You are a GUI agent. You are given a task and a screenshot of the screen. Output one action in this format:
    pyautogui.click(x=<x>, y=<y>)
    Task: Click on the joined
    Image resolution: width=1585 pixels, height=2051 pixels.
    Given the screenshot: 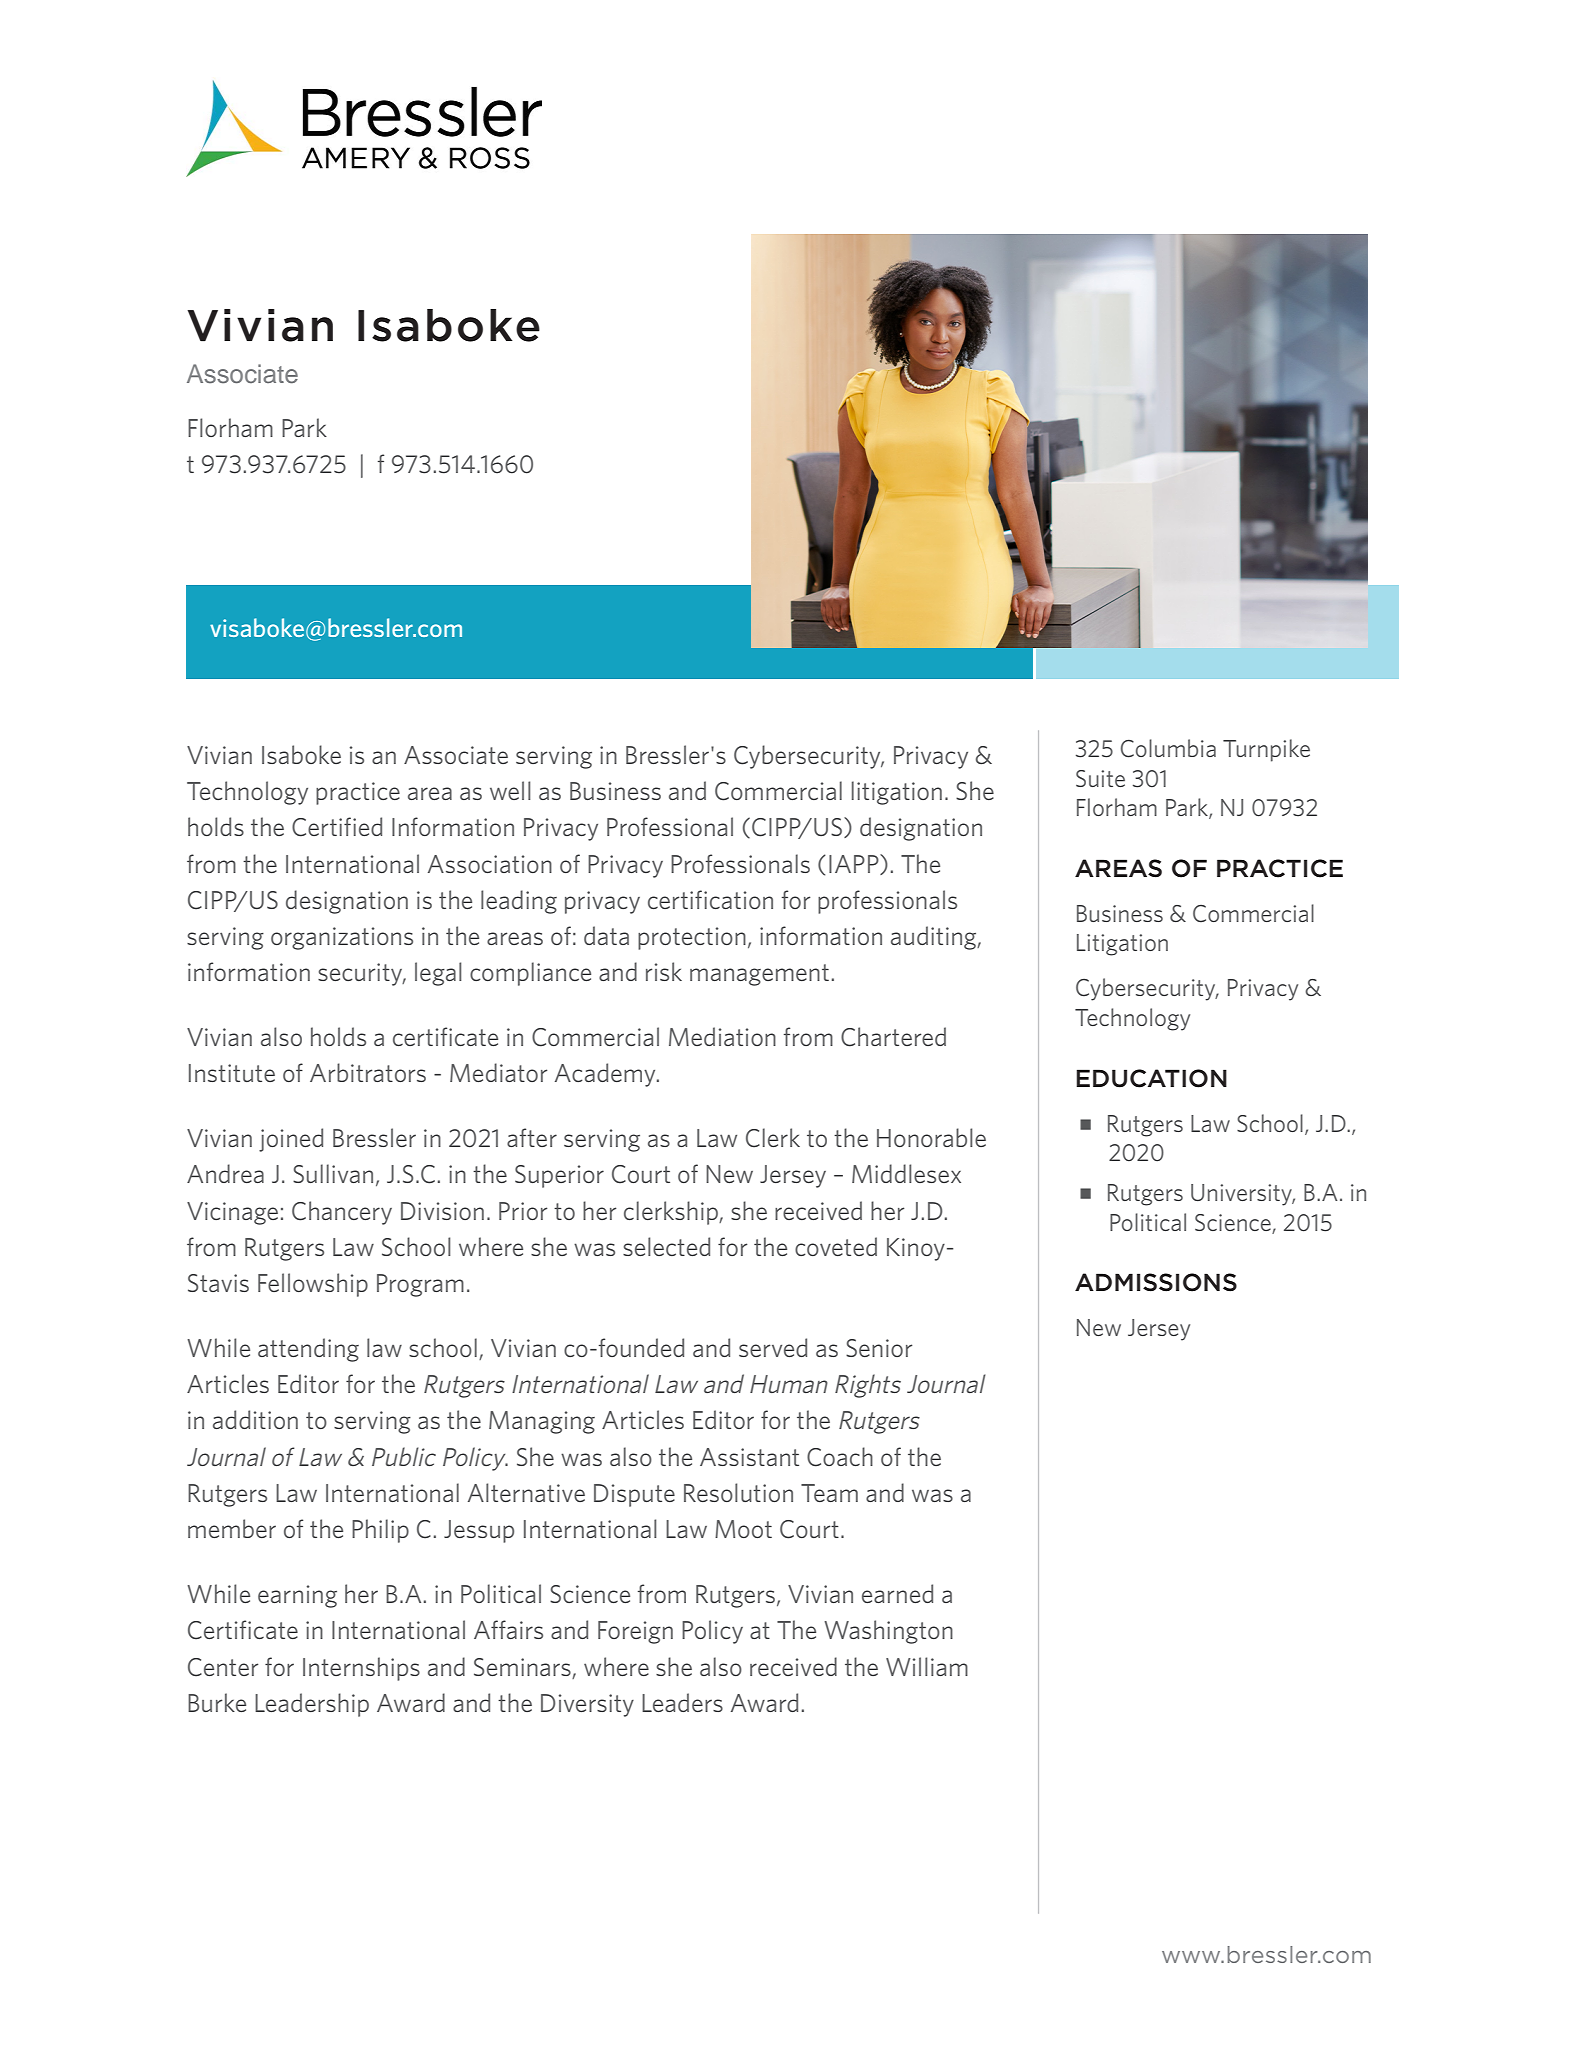 What is the action you would take?
    pyautogui.click(x=291, y=1140)
